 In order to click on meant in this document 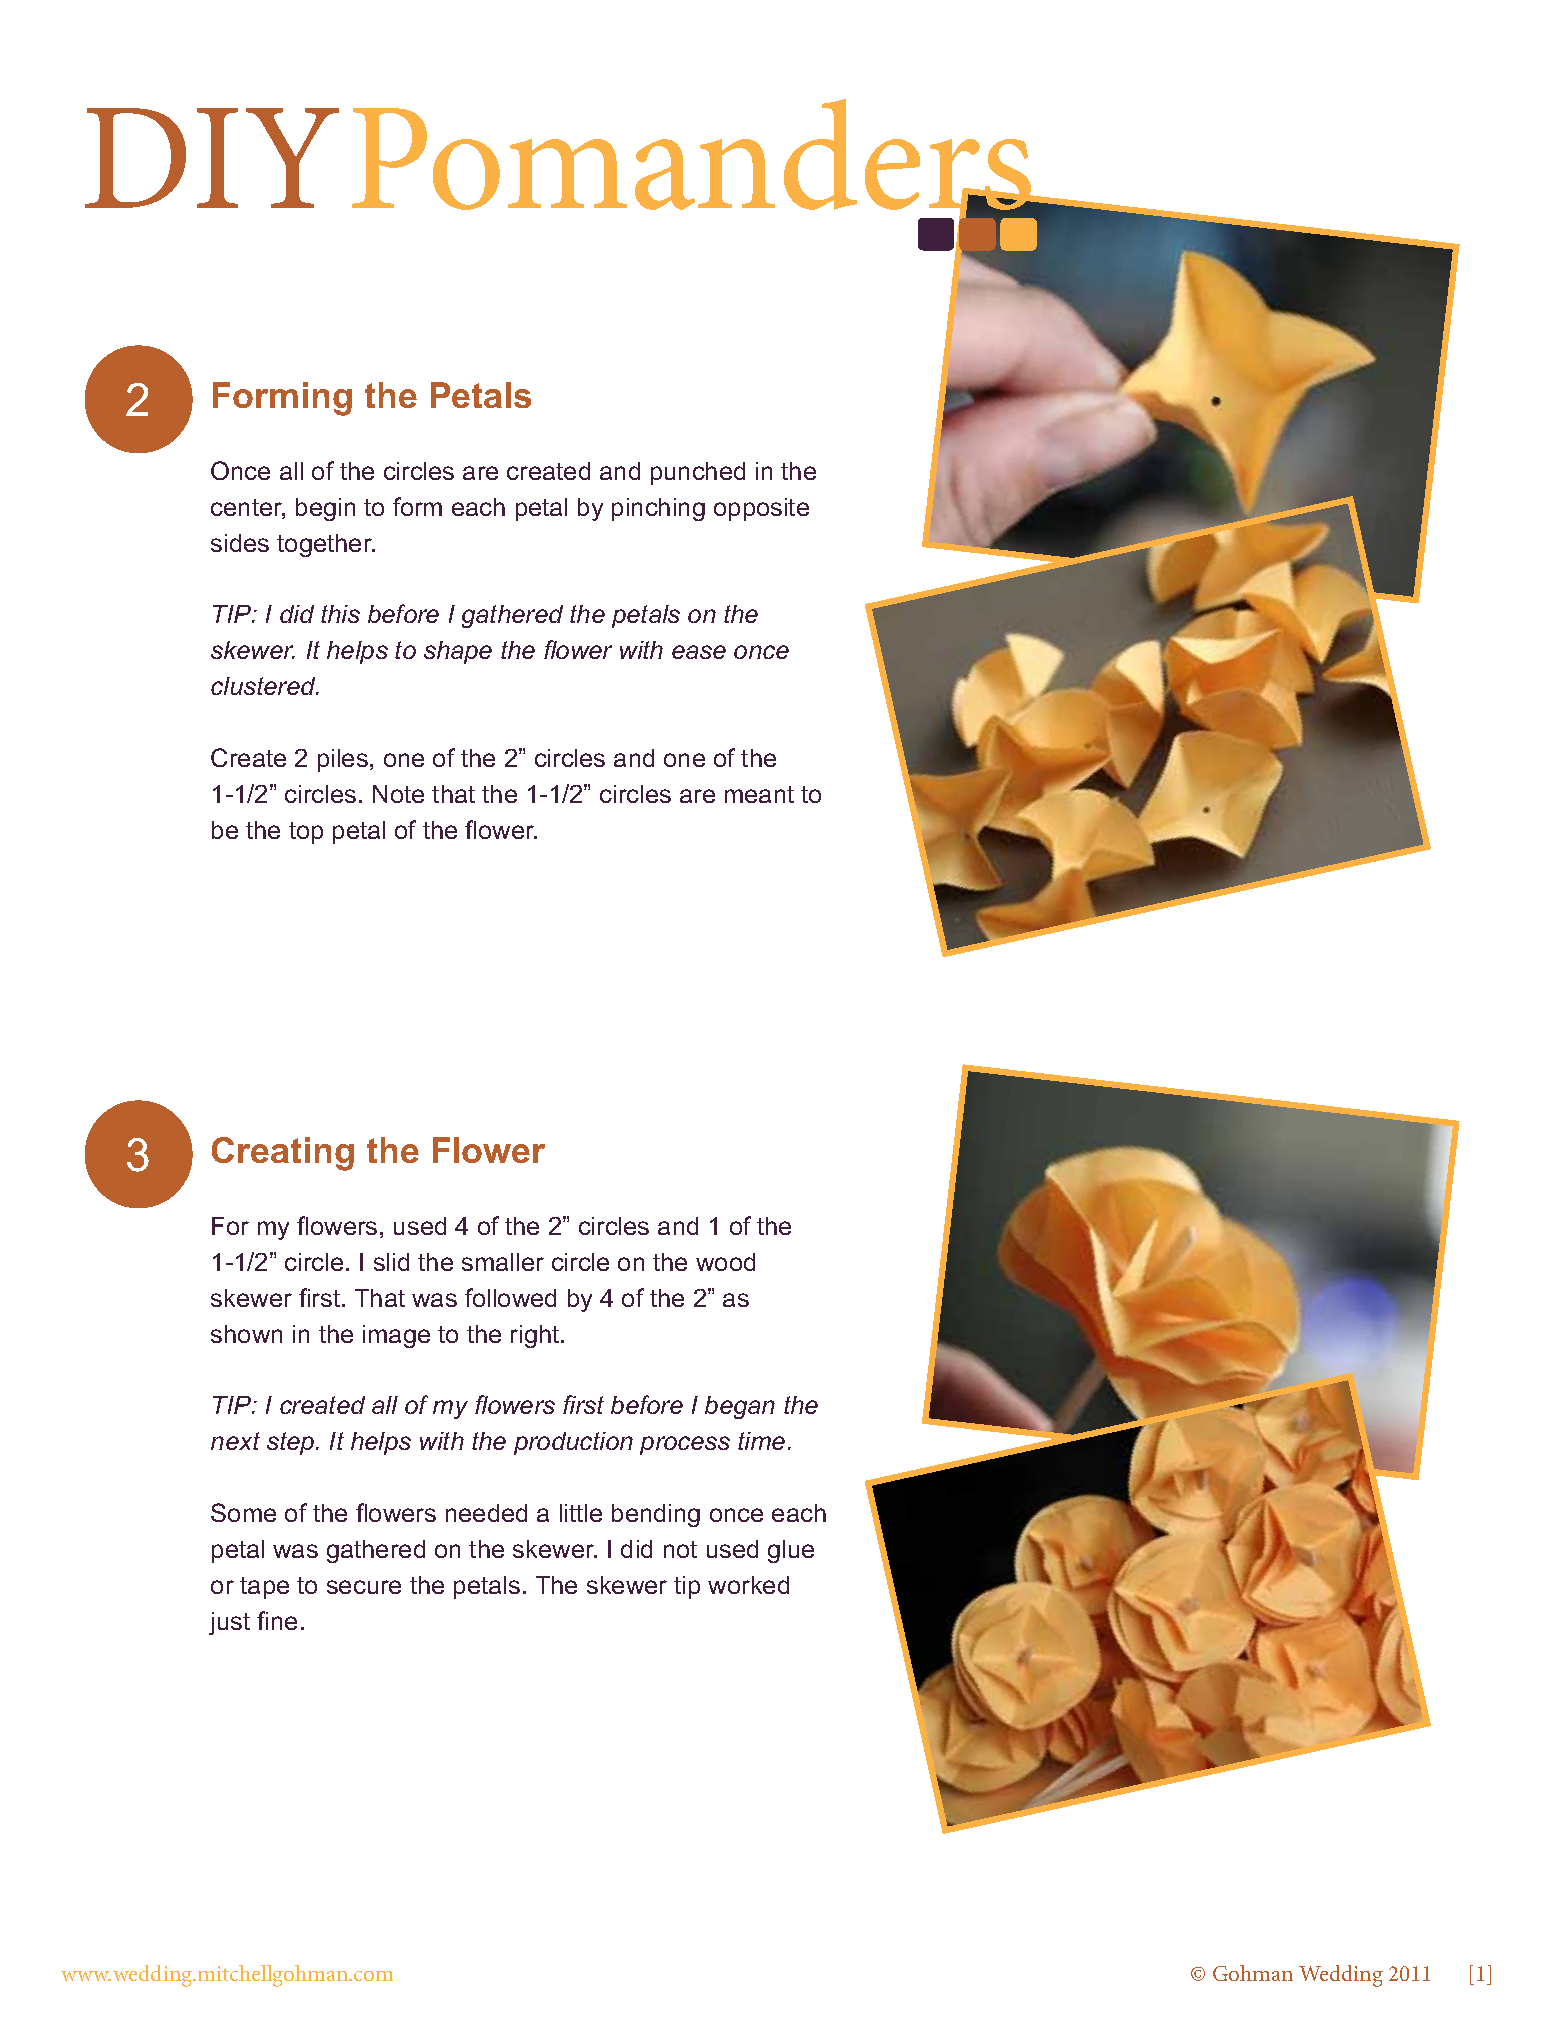, I will do `click(759, 794)`.
